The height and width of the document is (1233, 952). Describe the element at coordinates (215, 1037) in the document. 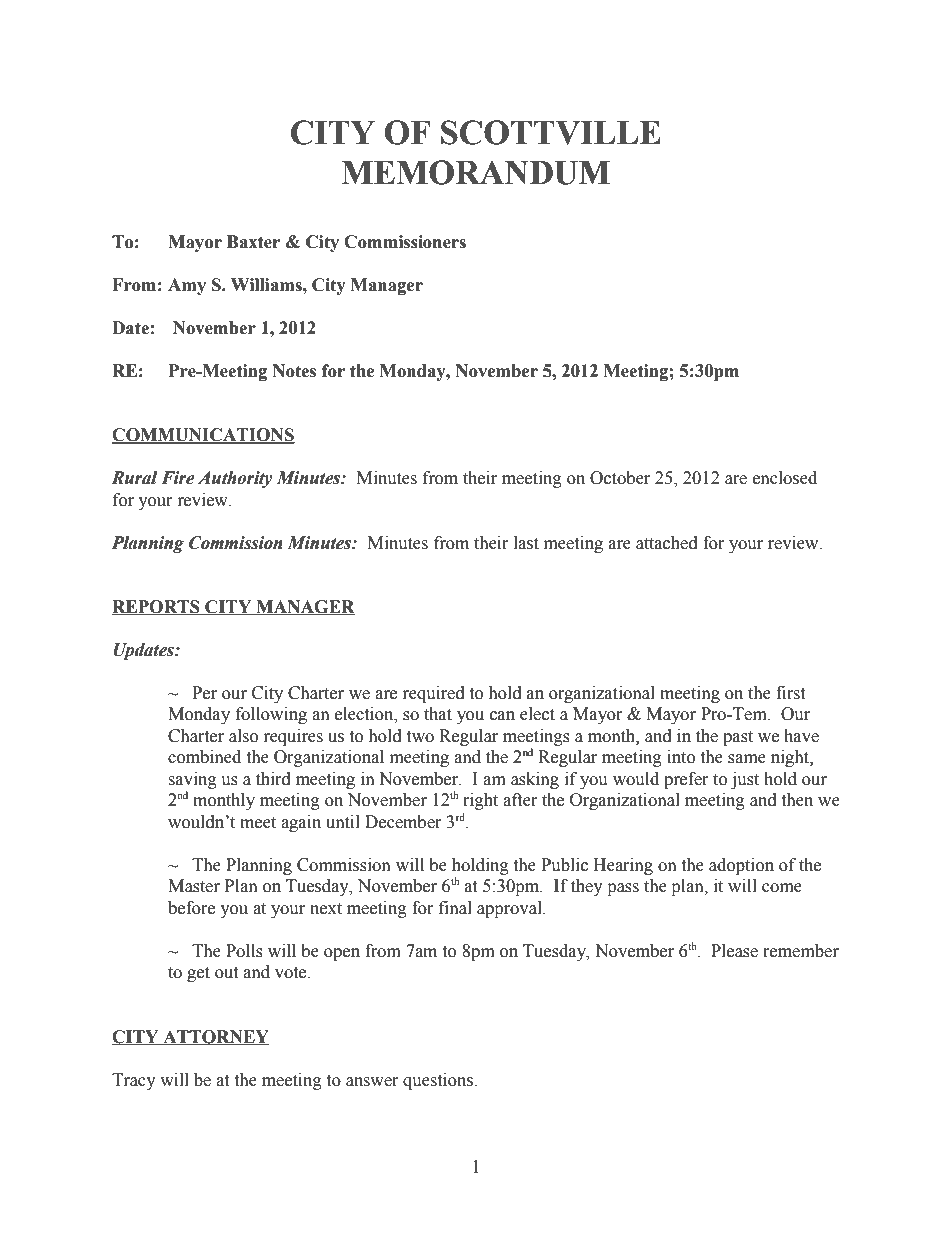

I see `ATTORNEY` at that location.
